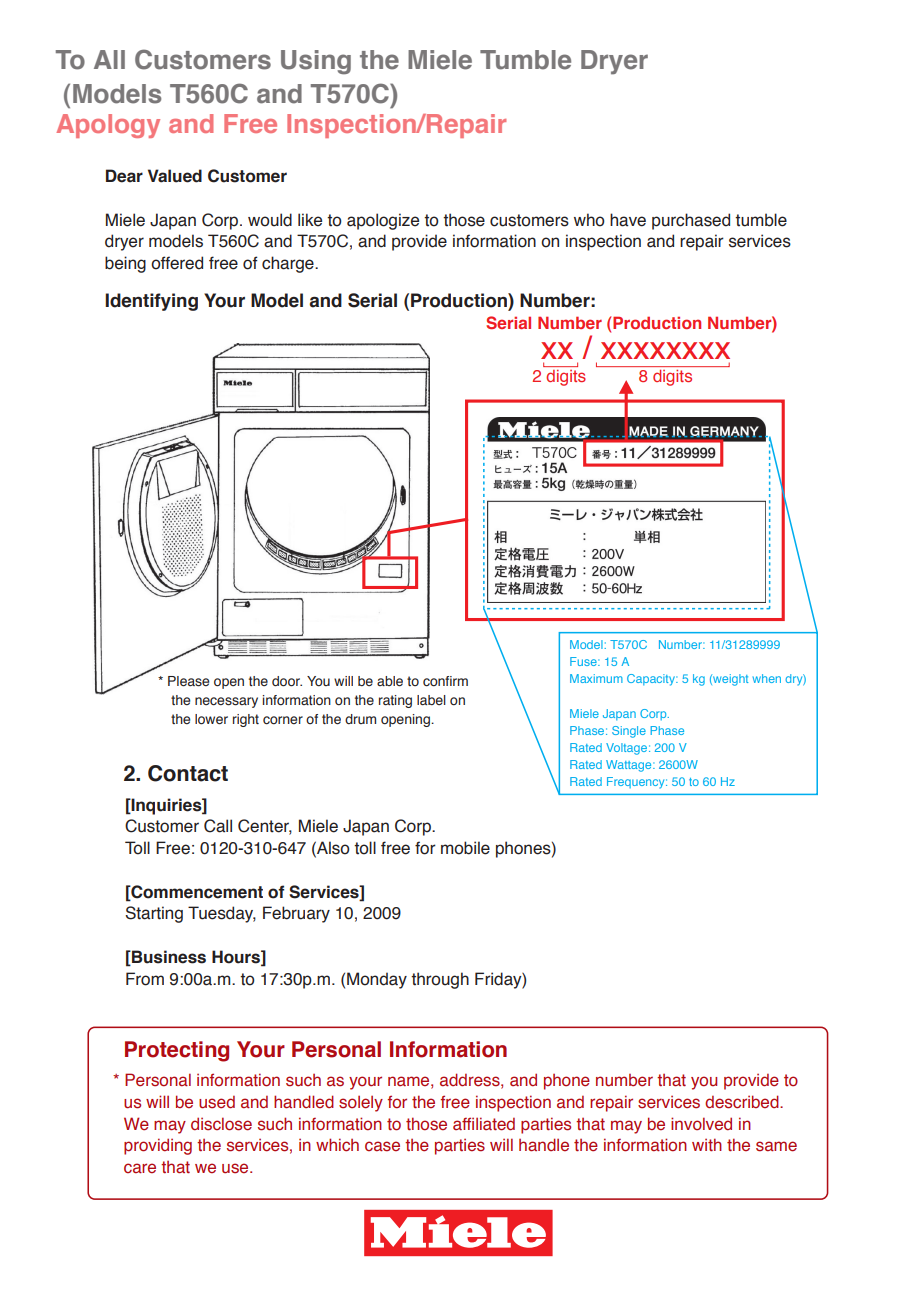 The width and height of the image is (924, 1308). Describe the element at coordinates (691, 221) in the image. I see `purchased` at that location.
